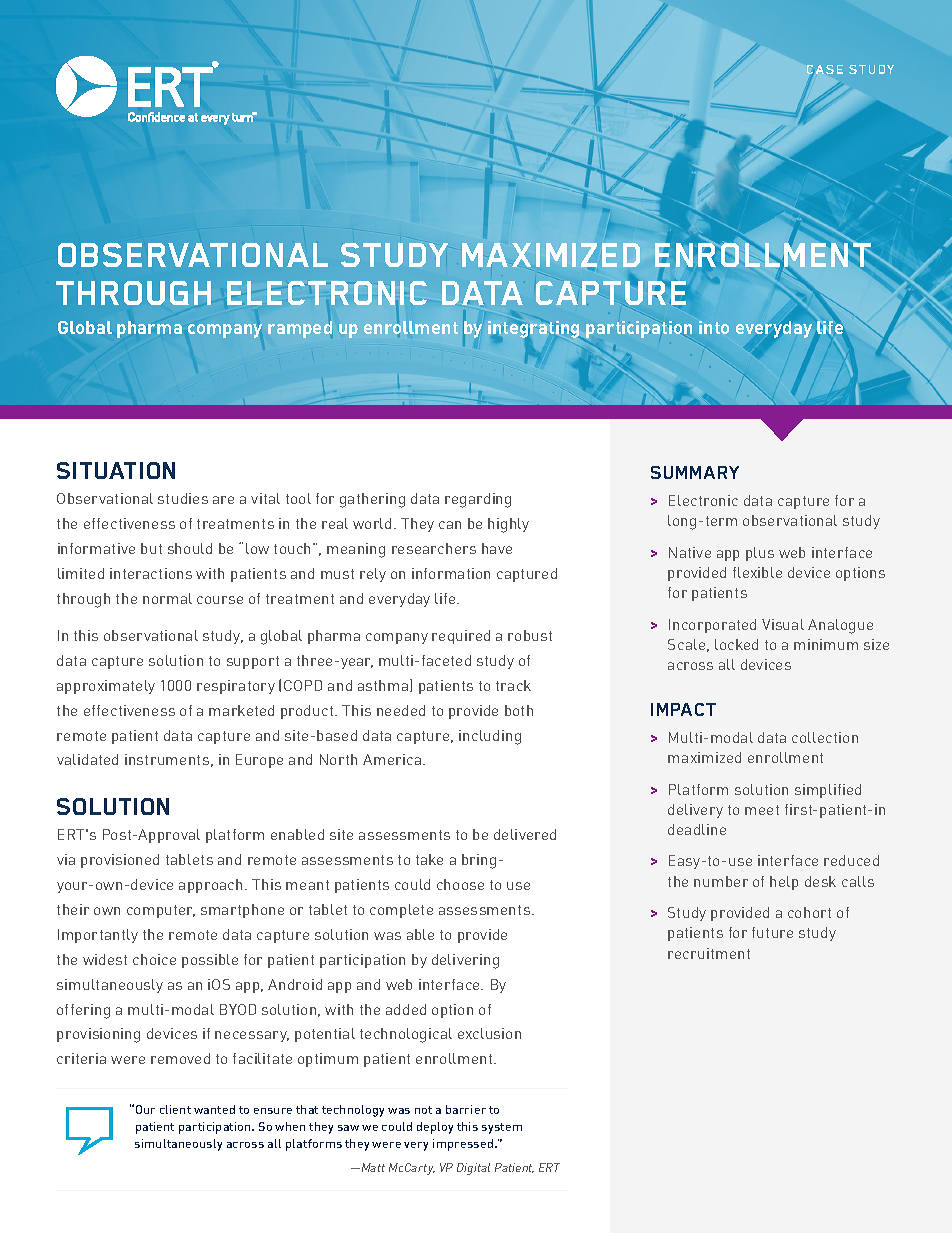  What do you see at coordinates (87, 759) in the screenshot?
I see `validated` at bounding box center [87, 759].
